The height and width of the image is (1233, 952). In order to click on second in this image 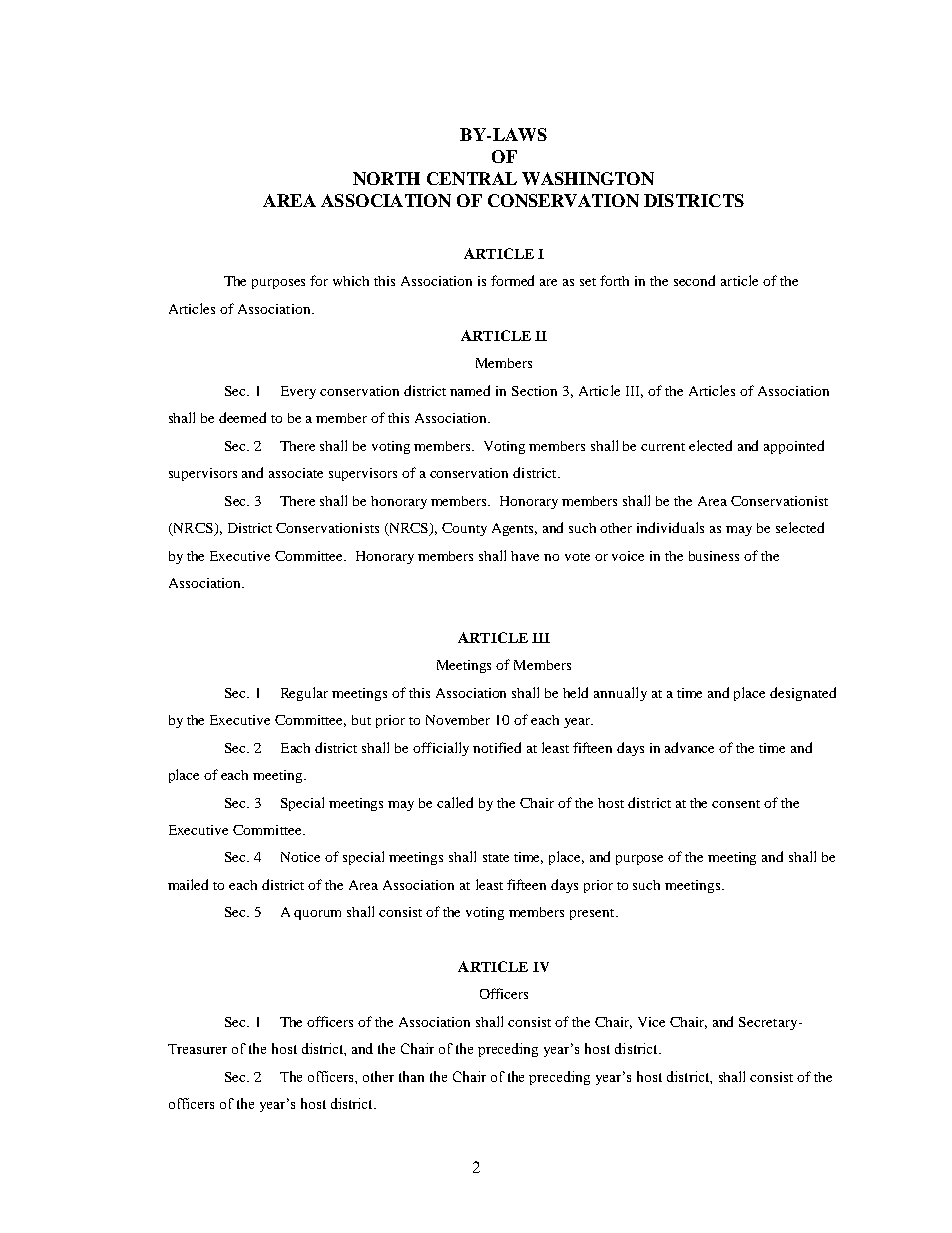, I will do `click(694, 280)`.
